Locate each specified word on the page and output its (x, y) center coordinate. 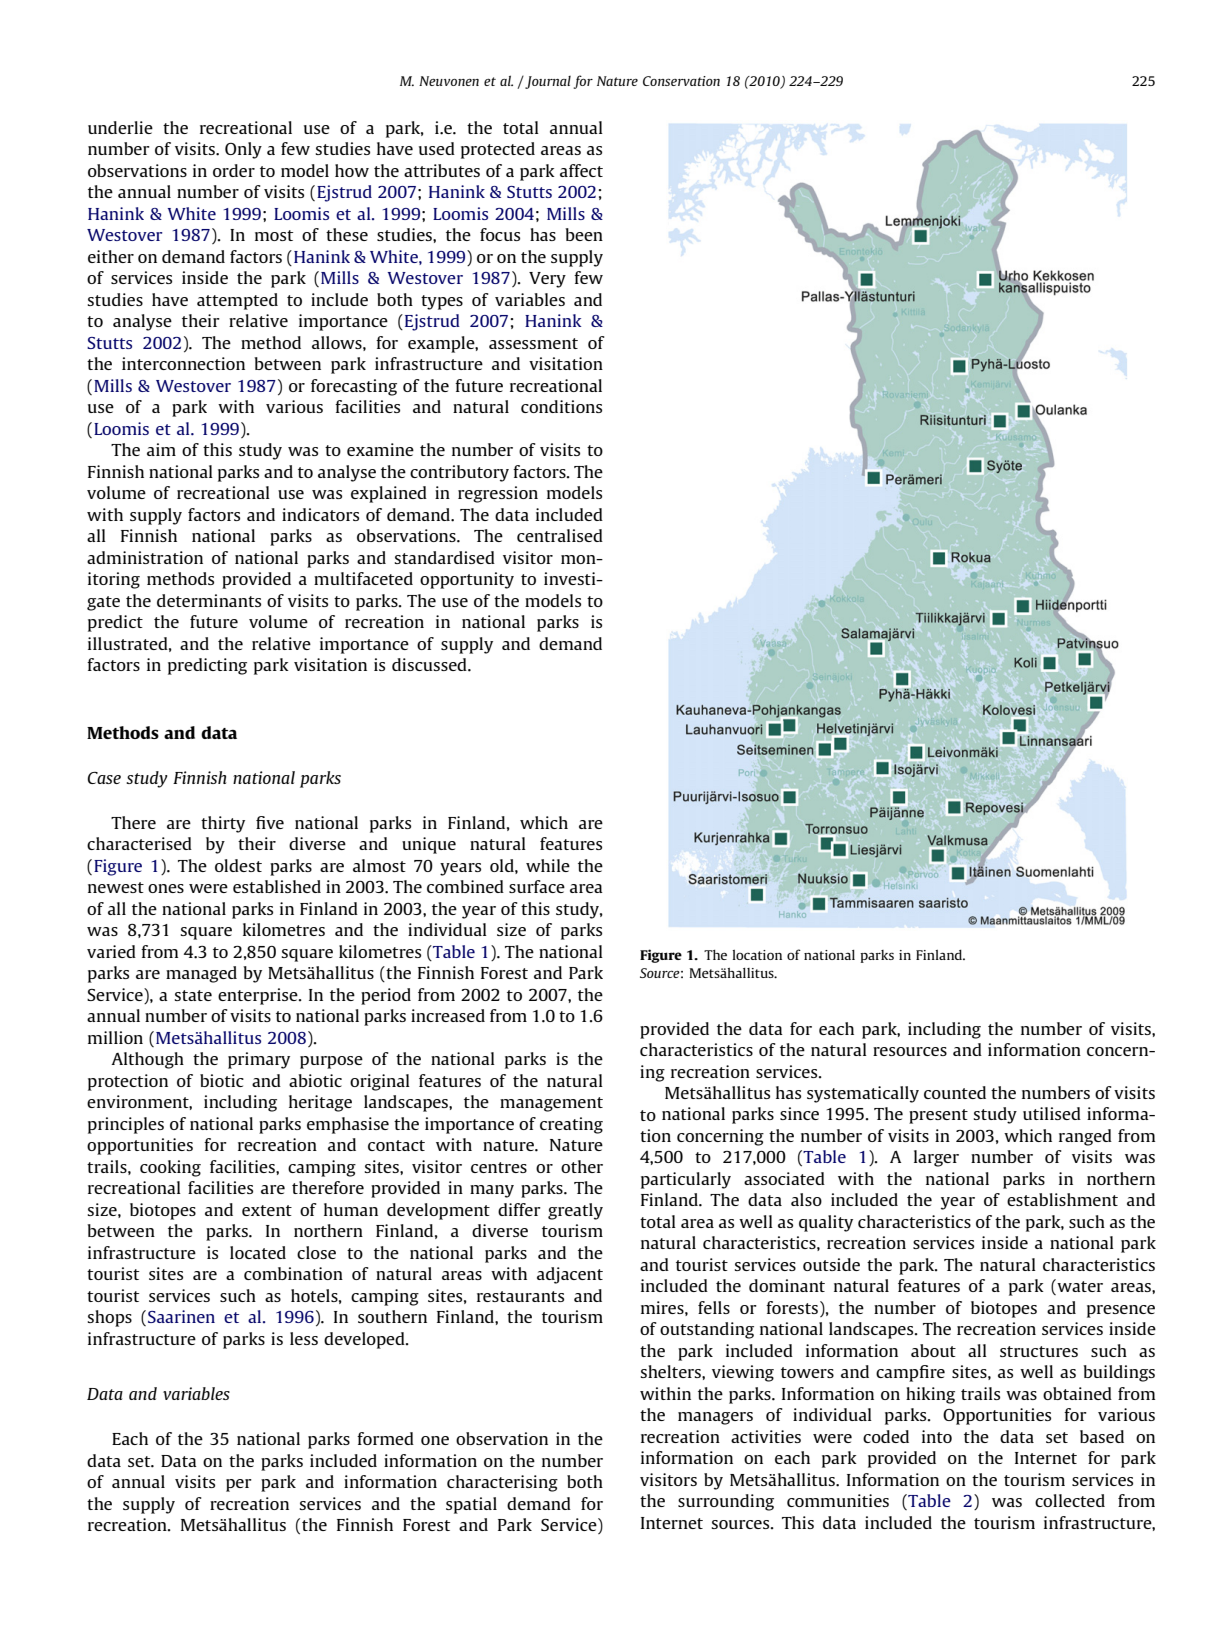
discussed (430, 664)
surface (537, 886)
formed (385, 1438)
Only (243, 150)
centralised (560, 535)
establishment (1062, 1199)
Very (547, 280)
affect (581, 170)
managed (201, 974)
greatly (575, 1211)
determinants (209, 600)
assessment (533, 343)
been (584, 234)
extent (267, 1210)
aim (161, 449)
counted (955, 1092)
